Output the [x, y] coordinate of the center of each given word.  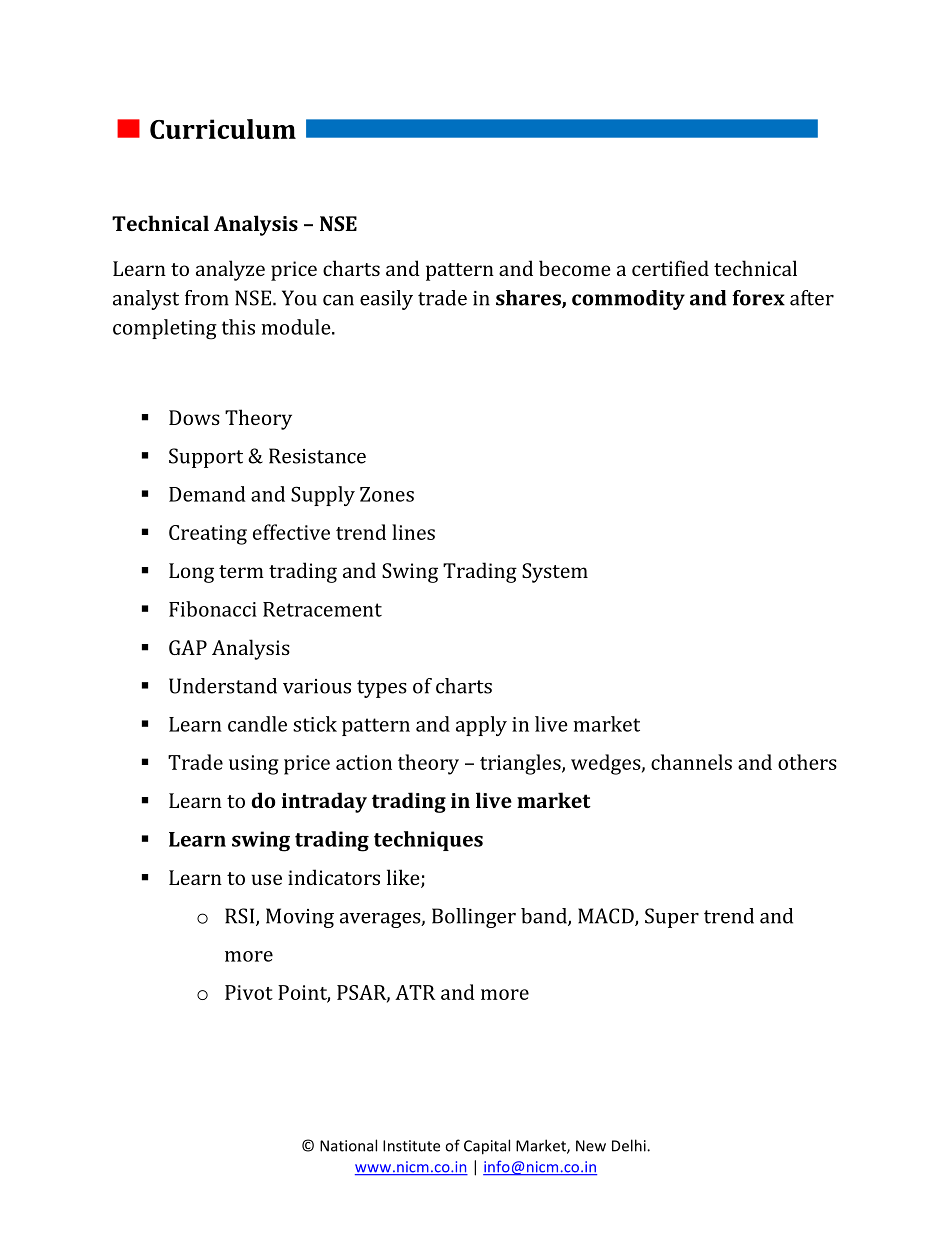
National [348, 1145]
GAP [188, 647]
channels [691, 762]
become [574, 268]
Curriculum [223, 129]
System [555, 573]
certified [670, 268]
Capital [487, 1147]
